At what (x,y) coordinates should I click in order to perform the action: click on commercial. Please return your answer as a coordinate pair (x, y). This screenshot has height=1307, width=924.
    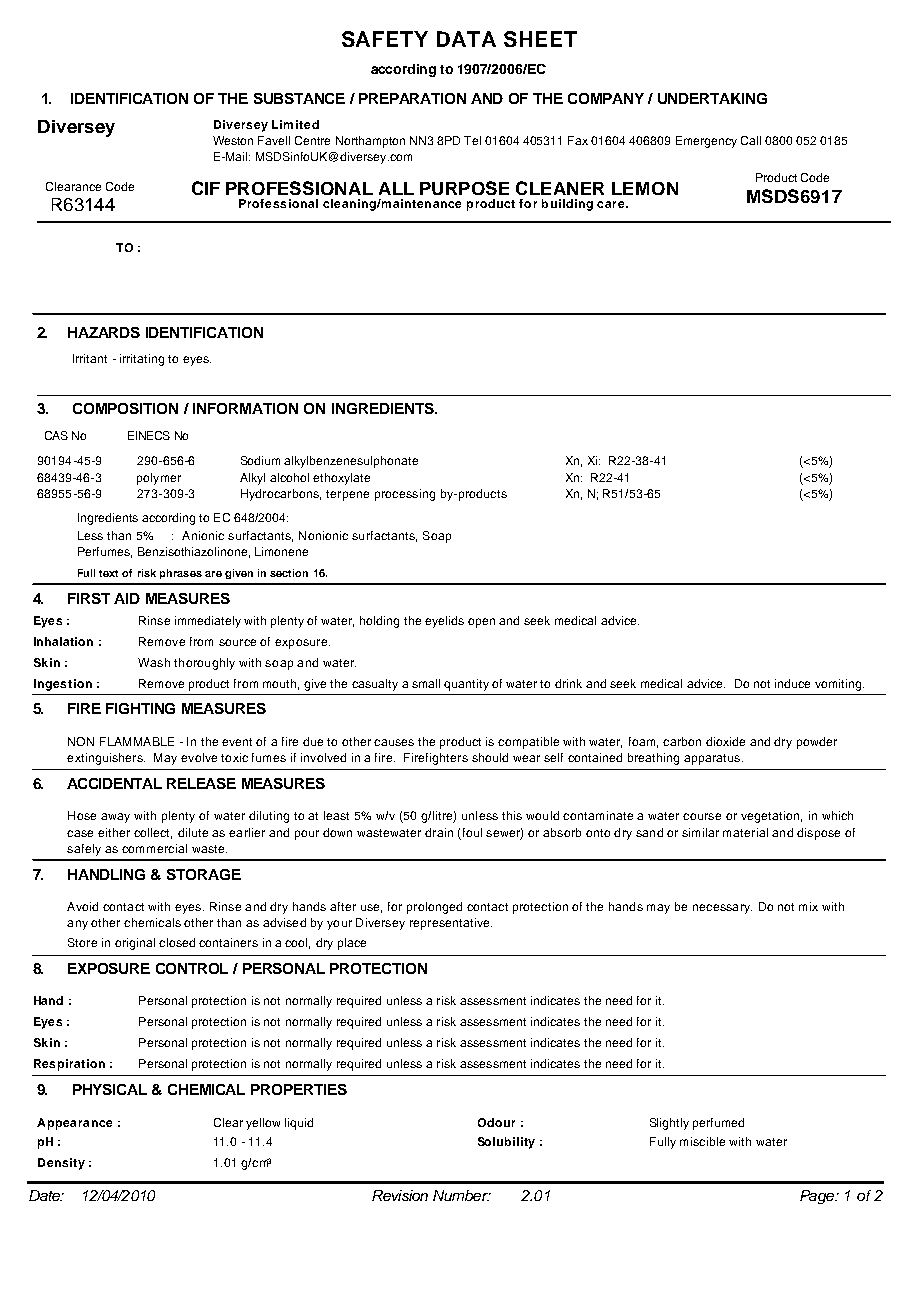
    Looking at the image, I should click on (154, 848).
